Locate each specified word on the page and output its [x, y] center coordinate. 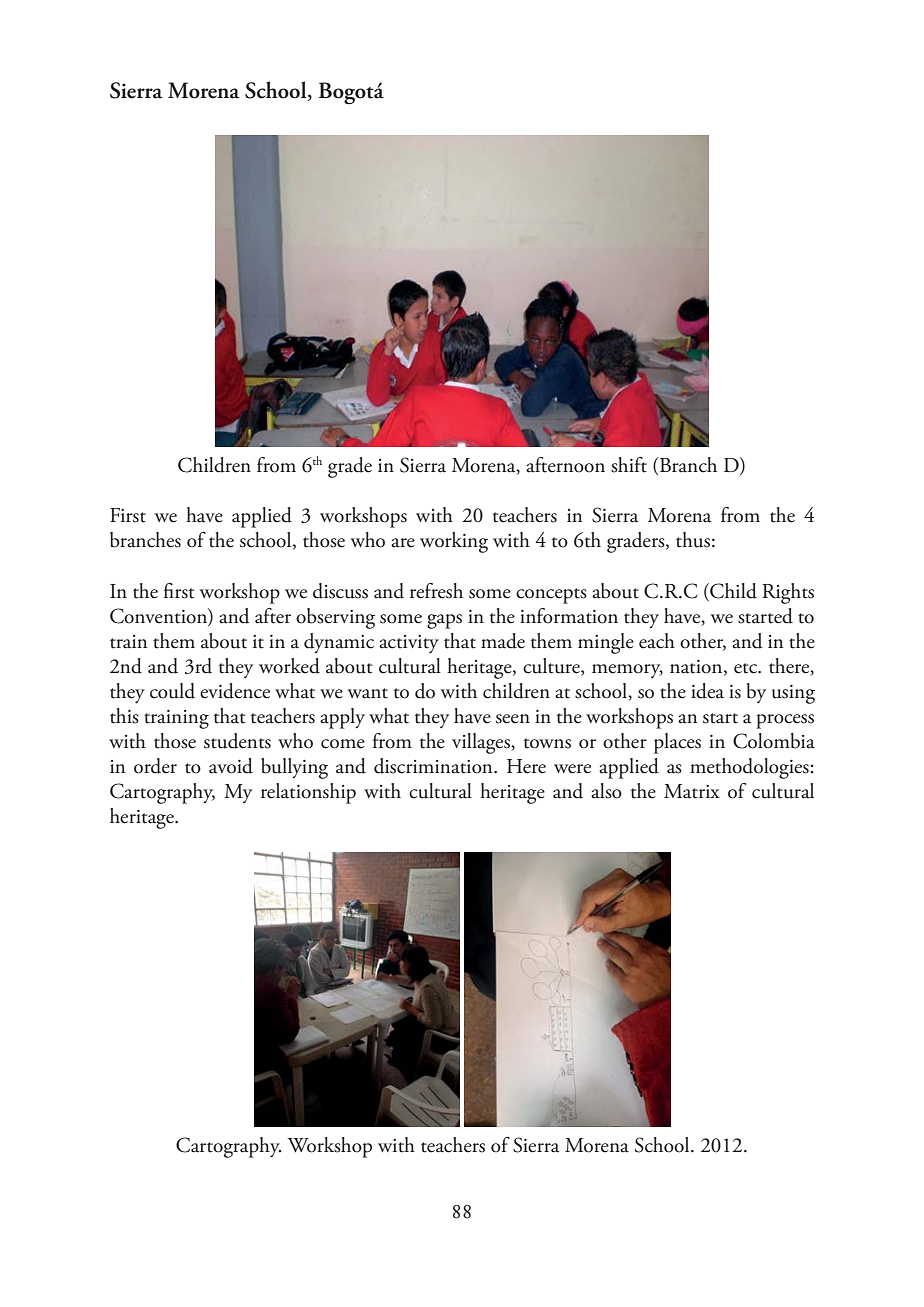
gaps [444, 621]
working [454, 542]
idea [707, 691]
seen [513, 719]
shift [629, 465]
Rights [788, 593]
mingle [606, 643]
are [403, 543]
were [572, 769]
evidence [235, 691]
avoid [231, 766]
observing [335, 618]
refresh [436, 591]
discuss [340, 591]
